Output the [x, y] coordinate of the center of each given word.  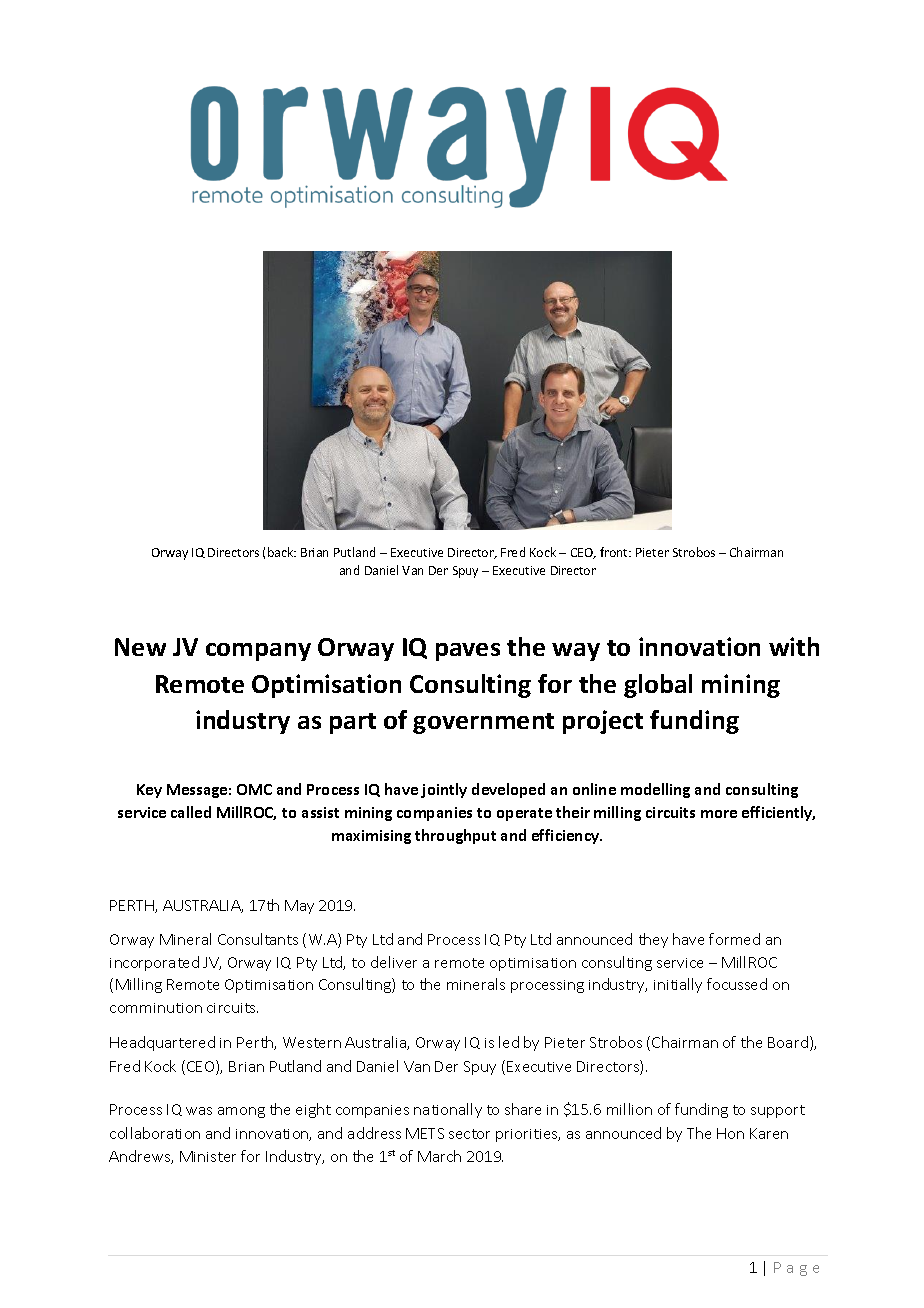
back [282, 552]
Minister [208, 1156]
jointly [444, 790]
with [794, 646]
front [615, 552]
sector [469, 1134]
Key [149, 791]
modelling [655, 790]
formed [734, 939]
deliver [394, 962]
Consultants [258, 939]
